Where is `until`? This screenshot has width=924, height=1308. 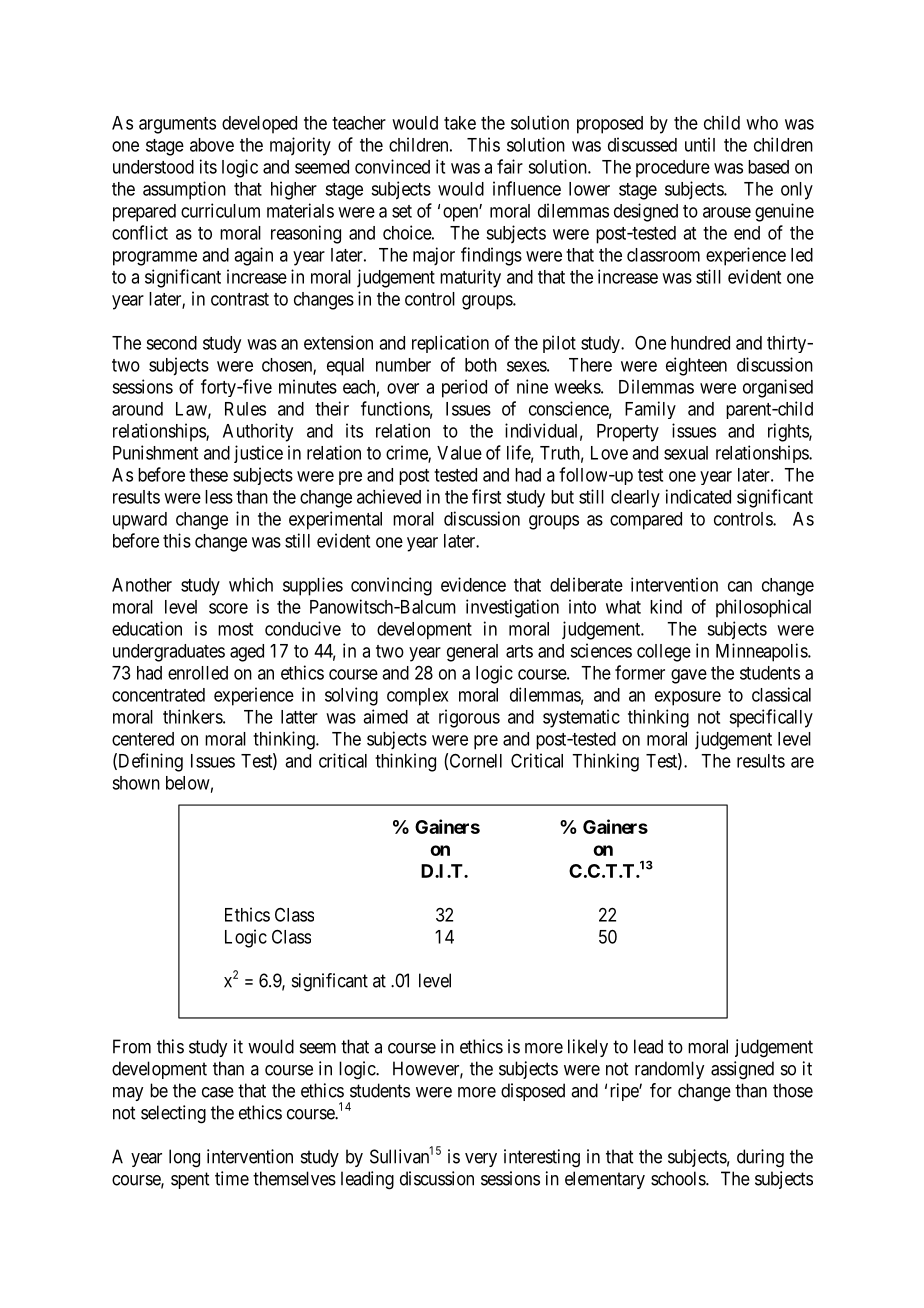
until is located at coordinates (700, 144).
